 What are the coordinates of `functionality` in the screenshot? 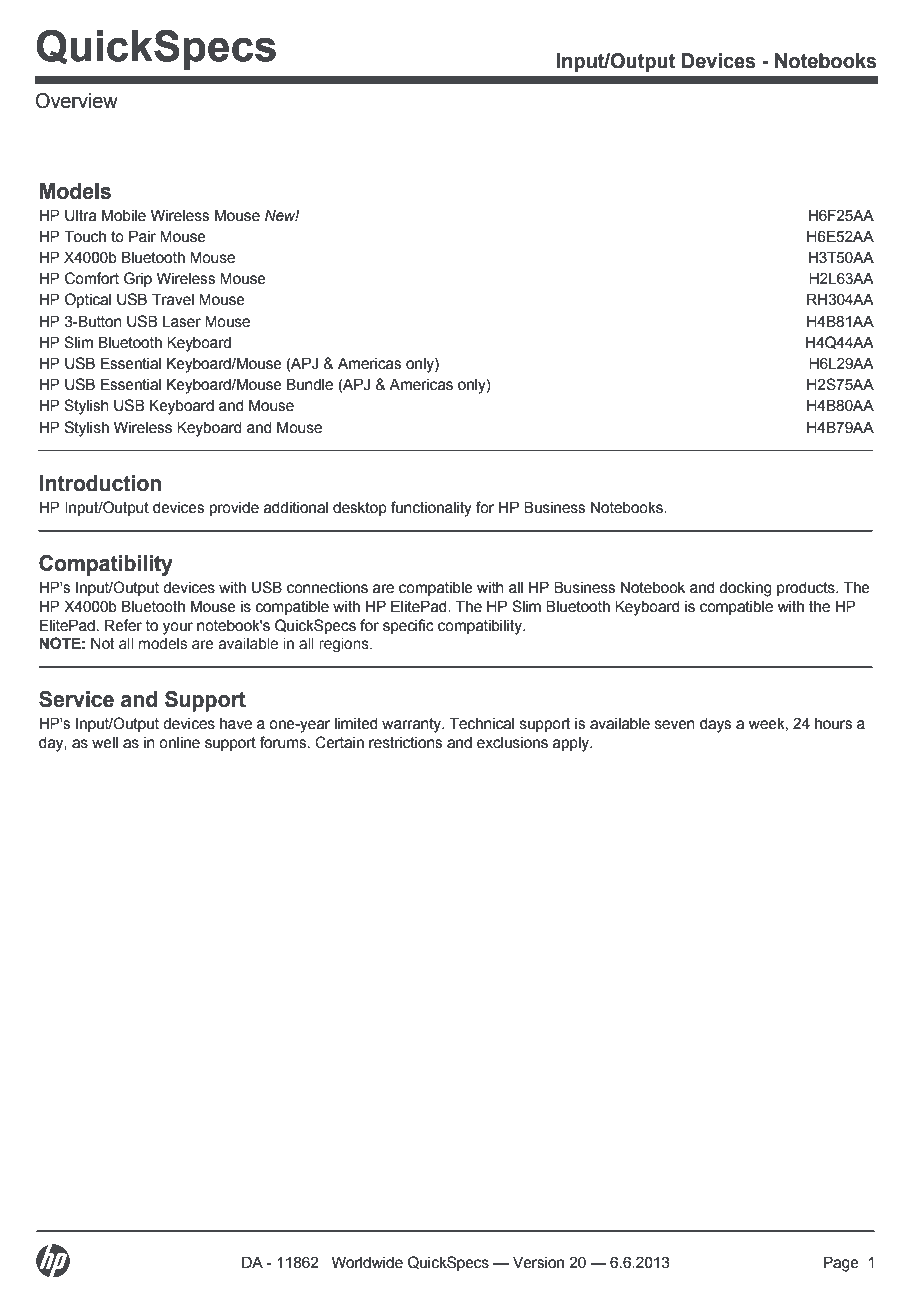 It's located at (431, 509).
